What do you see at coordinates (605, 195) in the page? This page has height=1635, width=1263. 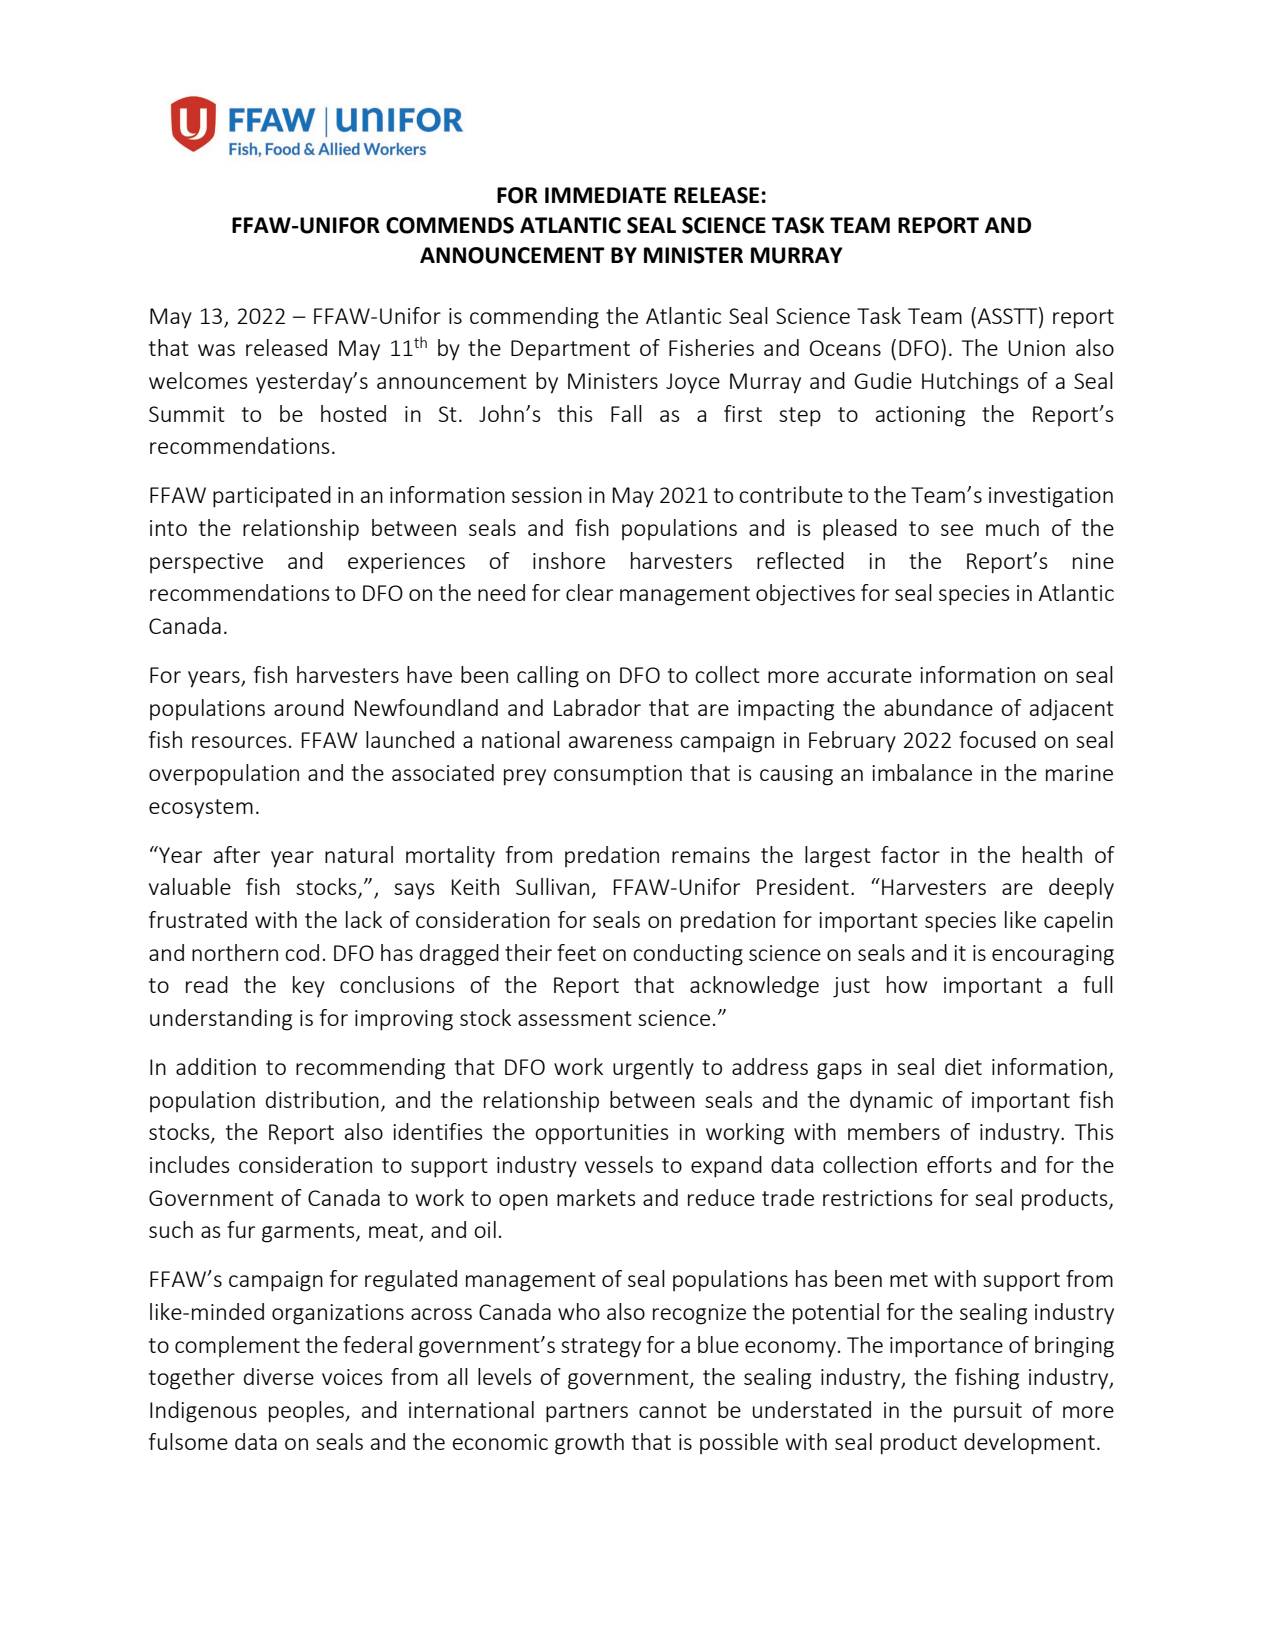 I see `IMMEDIATE` at bounding box center [605, 195].
